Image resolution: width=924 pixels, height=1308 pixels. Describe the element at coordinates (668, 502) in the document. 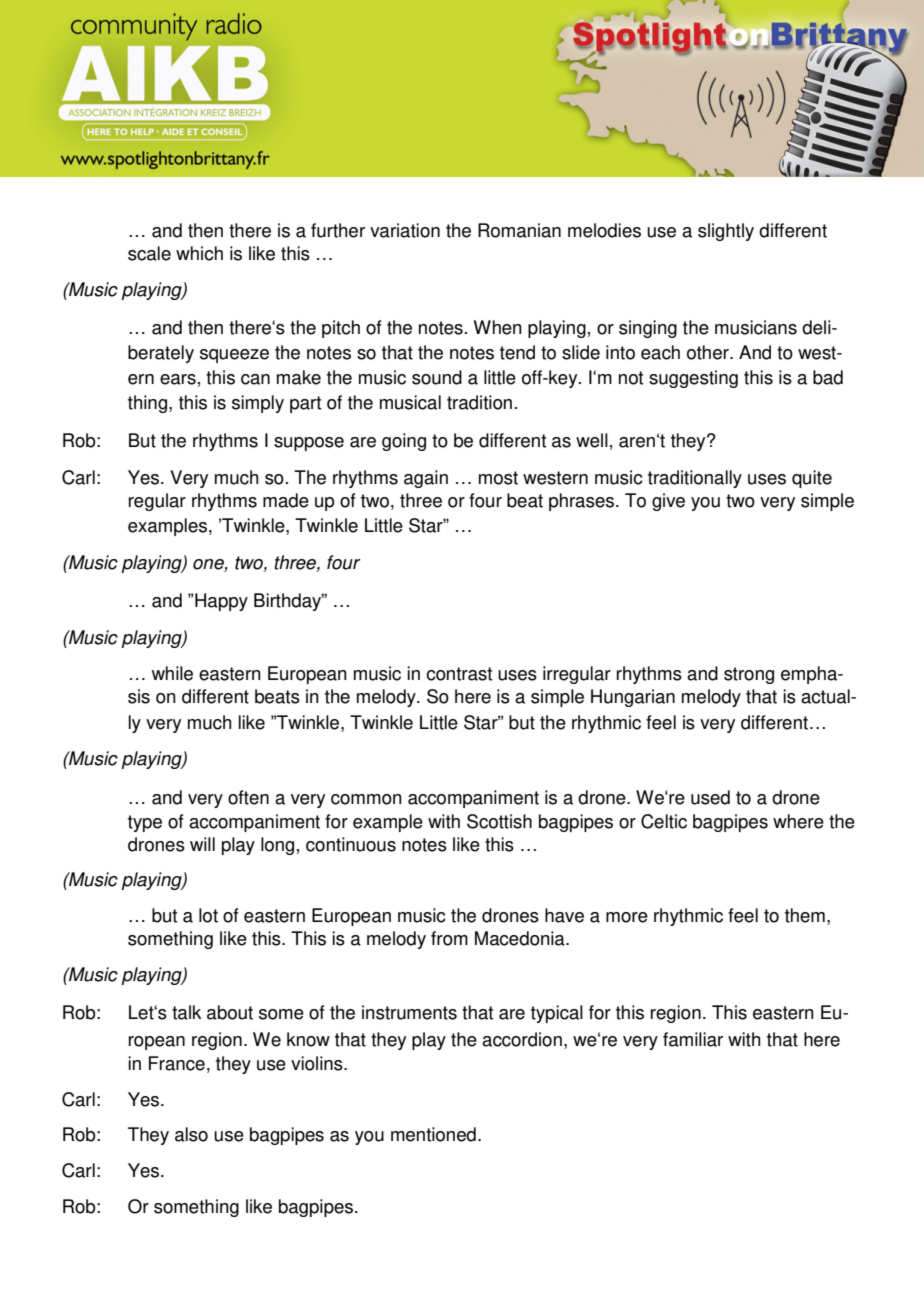

I see `give` at that location.
